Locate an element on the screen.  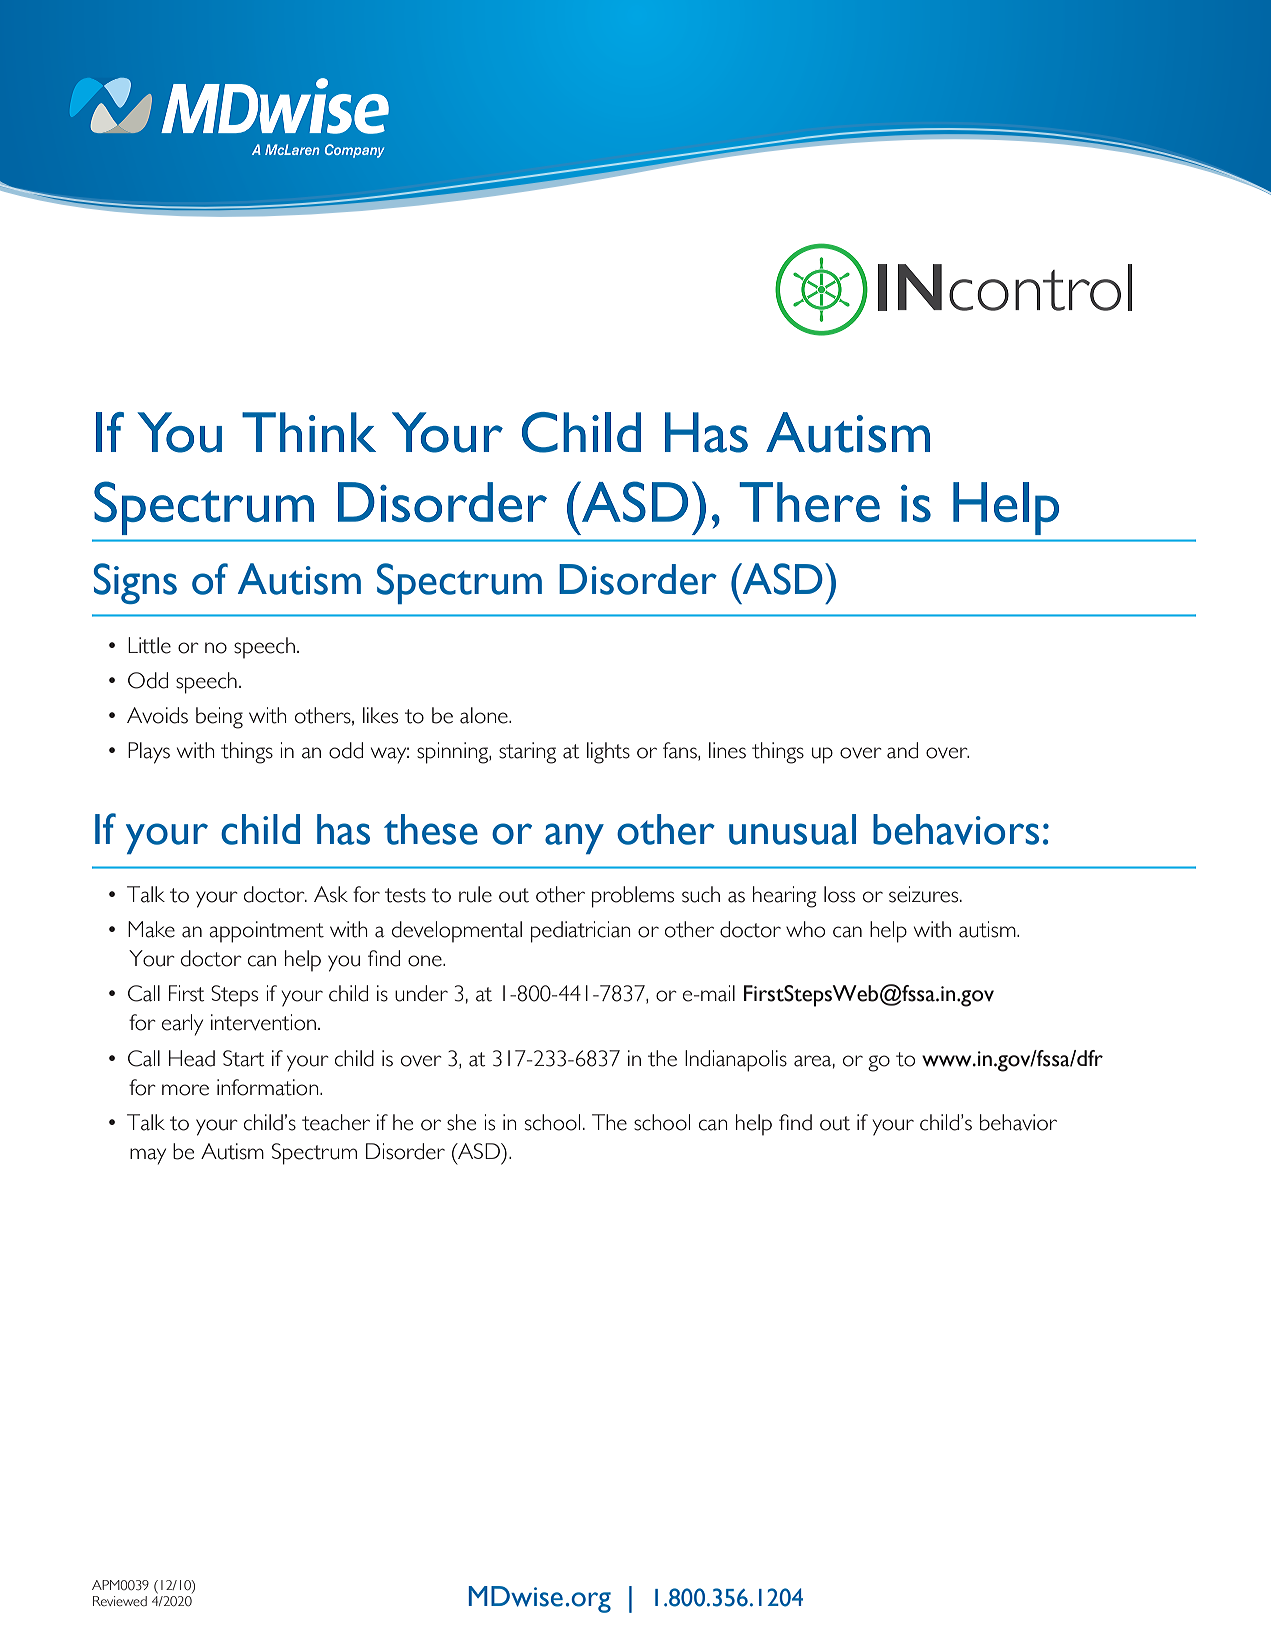
early is located at coordinates (182, 1025).
